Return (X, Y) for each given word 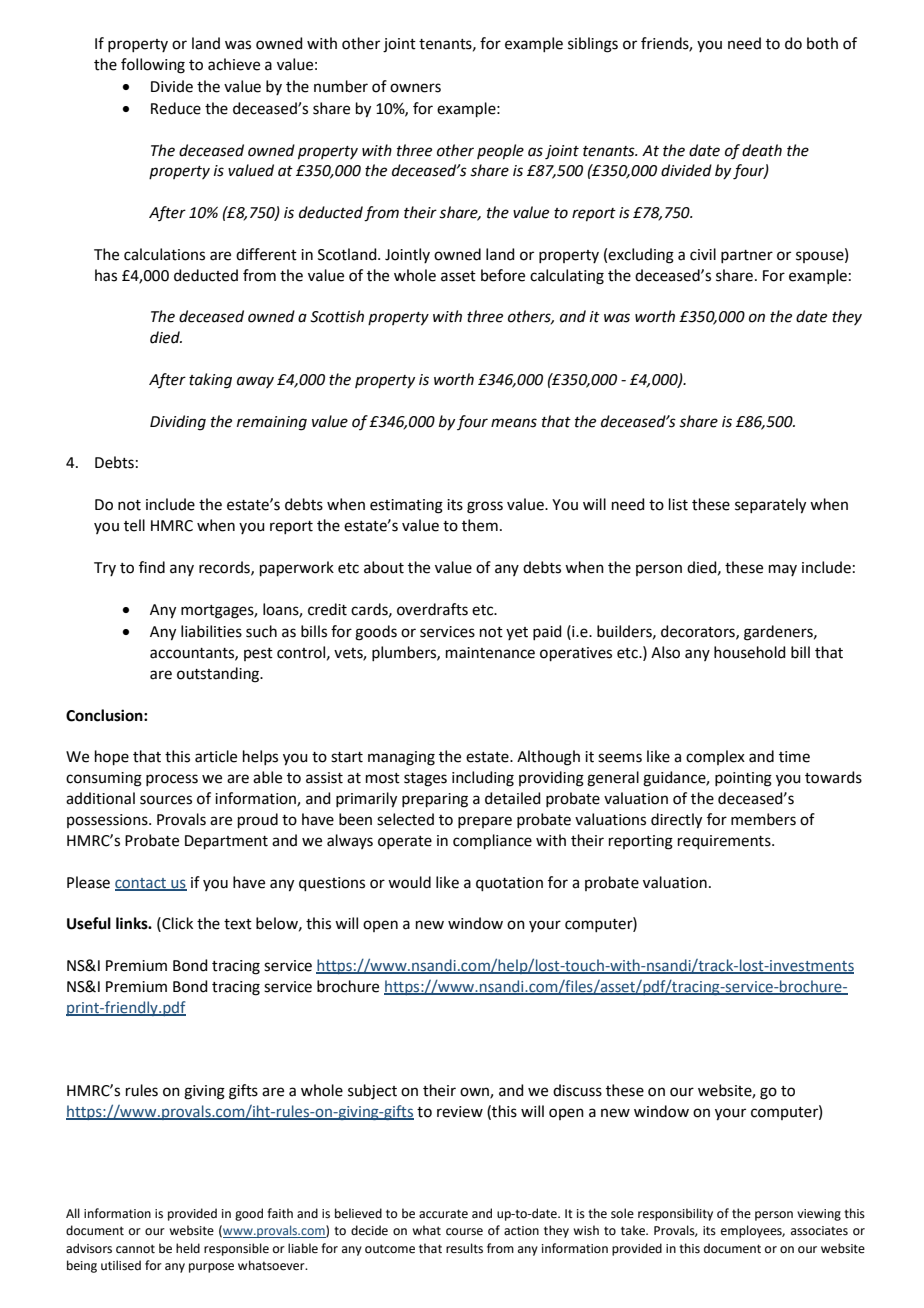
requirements (725, 842)
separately (770, 506)
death (762, 150)
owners (415, 88)
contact (142, 884)
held (188, 1248)
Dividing (178, 423)
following (153, 66)
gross (485, 507)
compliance (492, 841)
